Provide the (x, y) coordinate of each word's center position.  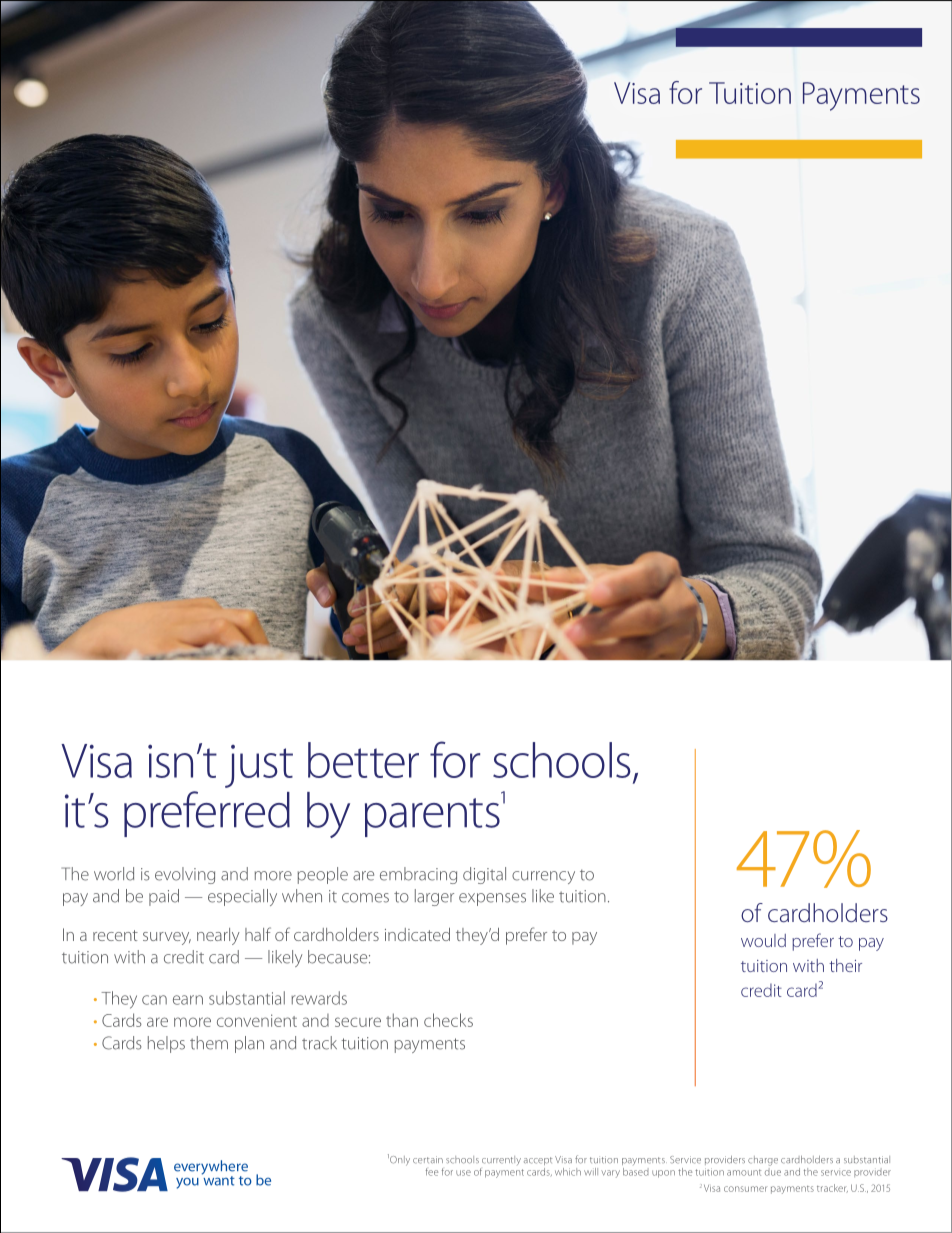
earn (188, 1000)
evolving (185, 875)
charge (763, 1161)
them (209, 1043)
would (763, 940)
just (259, 766)
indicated (417, 934)
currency (543, 877)
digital (484, 875)
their (845, 965)
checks (448, 1020)
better (363, 760)
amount (744, 1172)
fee (432, 1172)
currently (501, 1160)
